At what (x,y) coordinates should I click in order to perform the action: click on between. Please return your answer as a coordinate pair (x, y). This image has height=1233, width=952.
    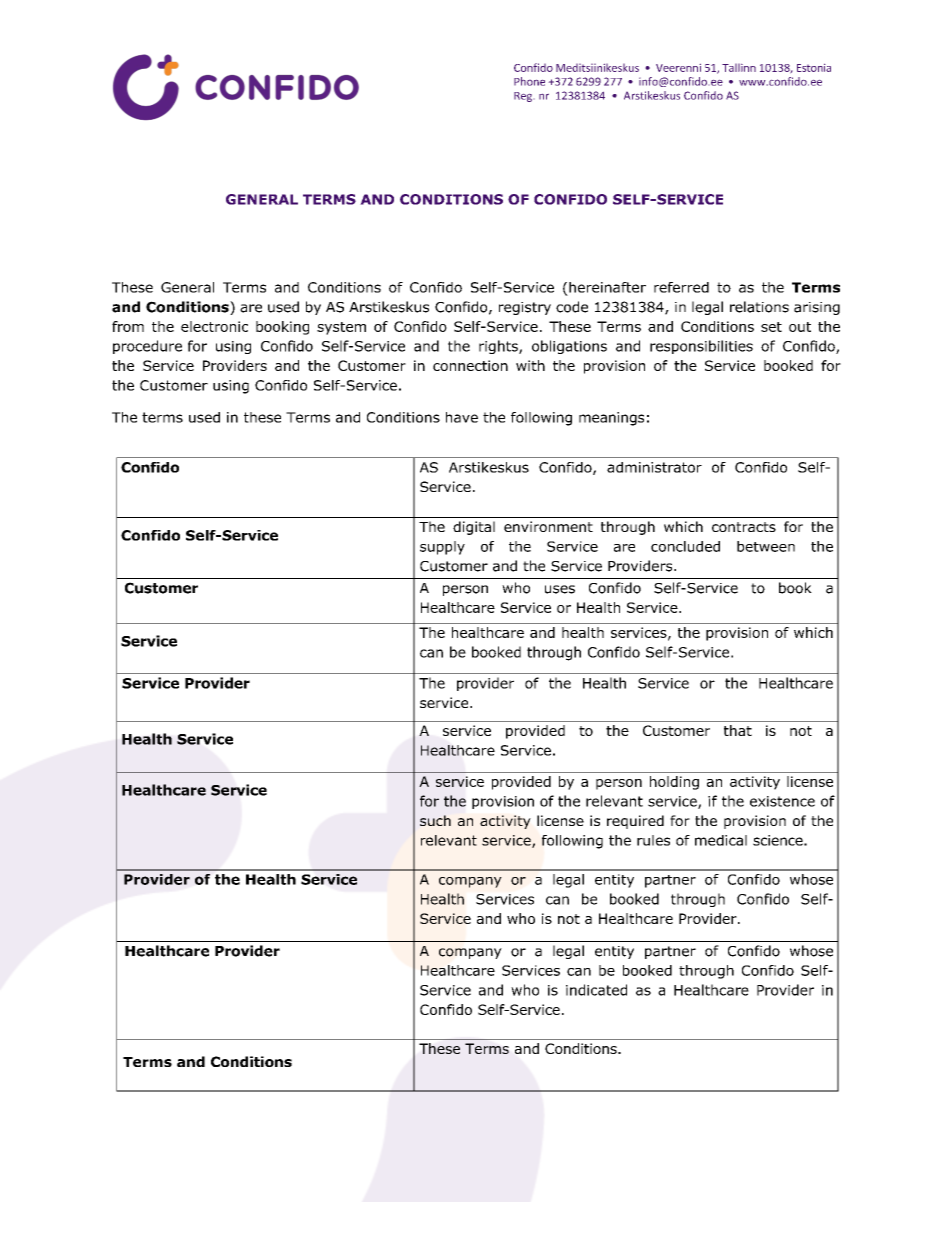
    Looking at the image, I should click on (766, 546).
